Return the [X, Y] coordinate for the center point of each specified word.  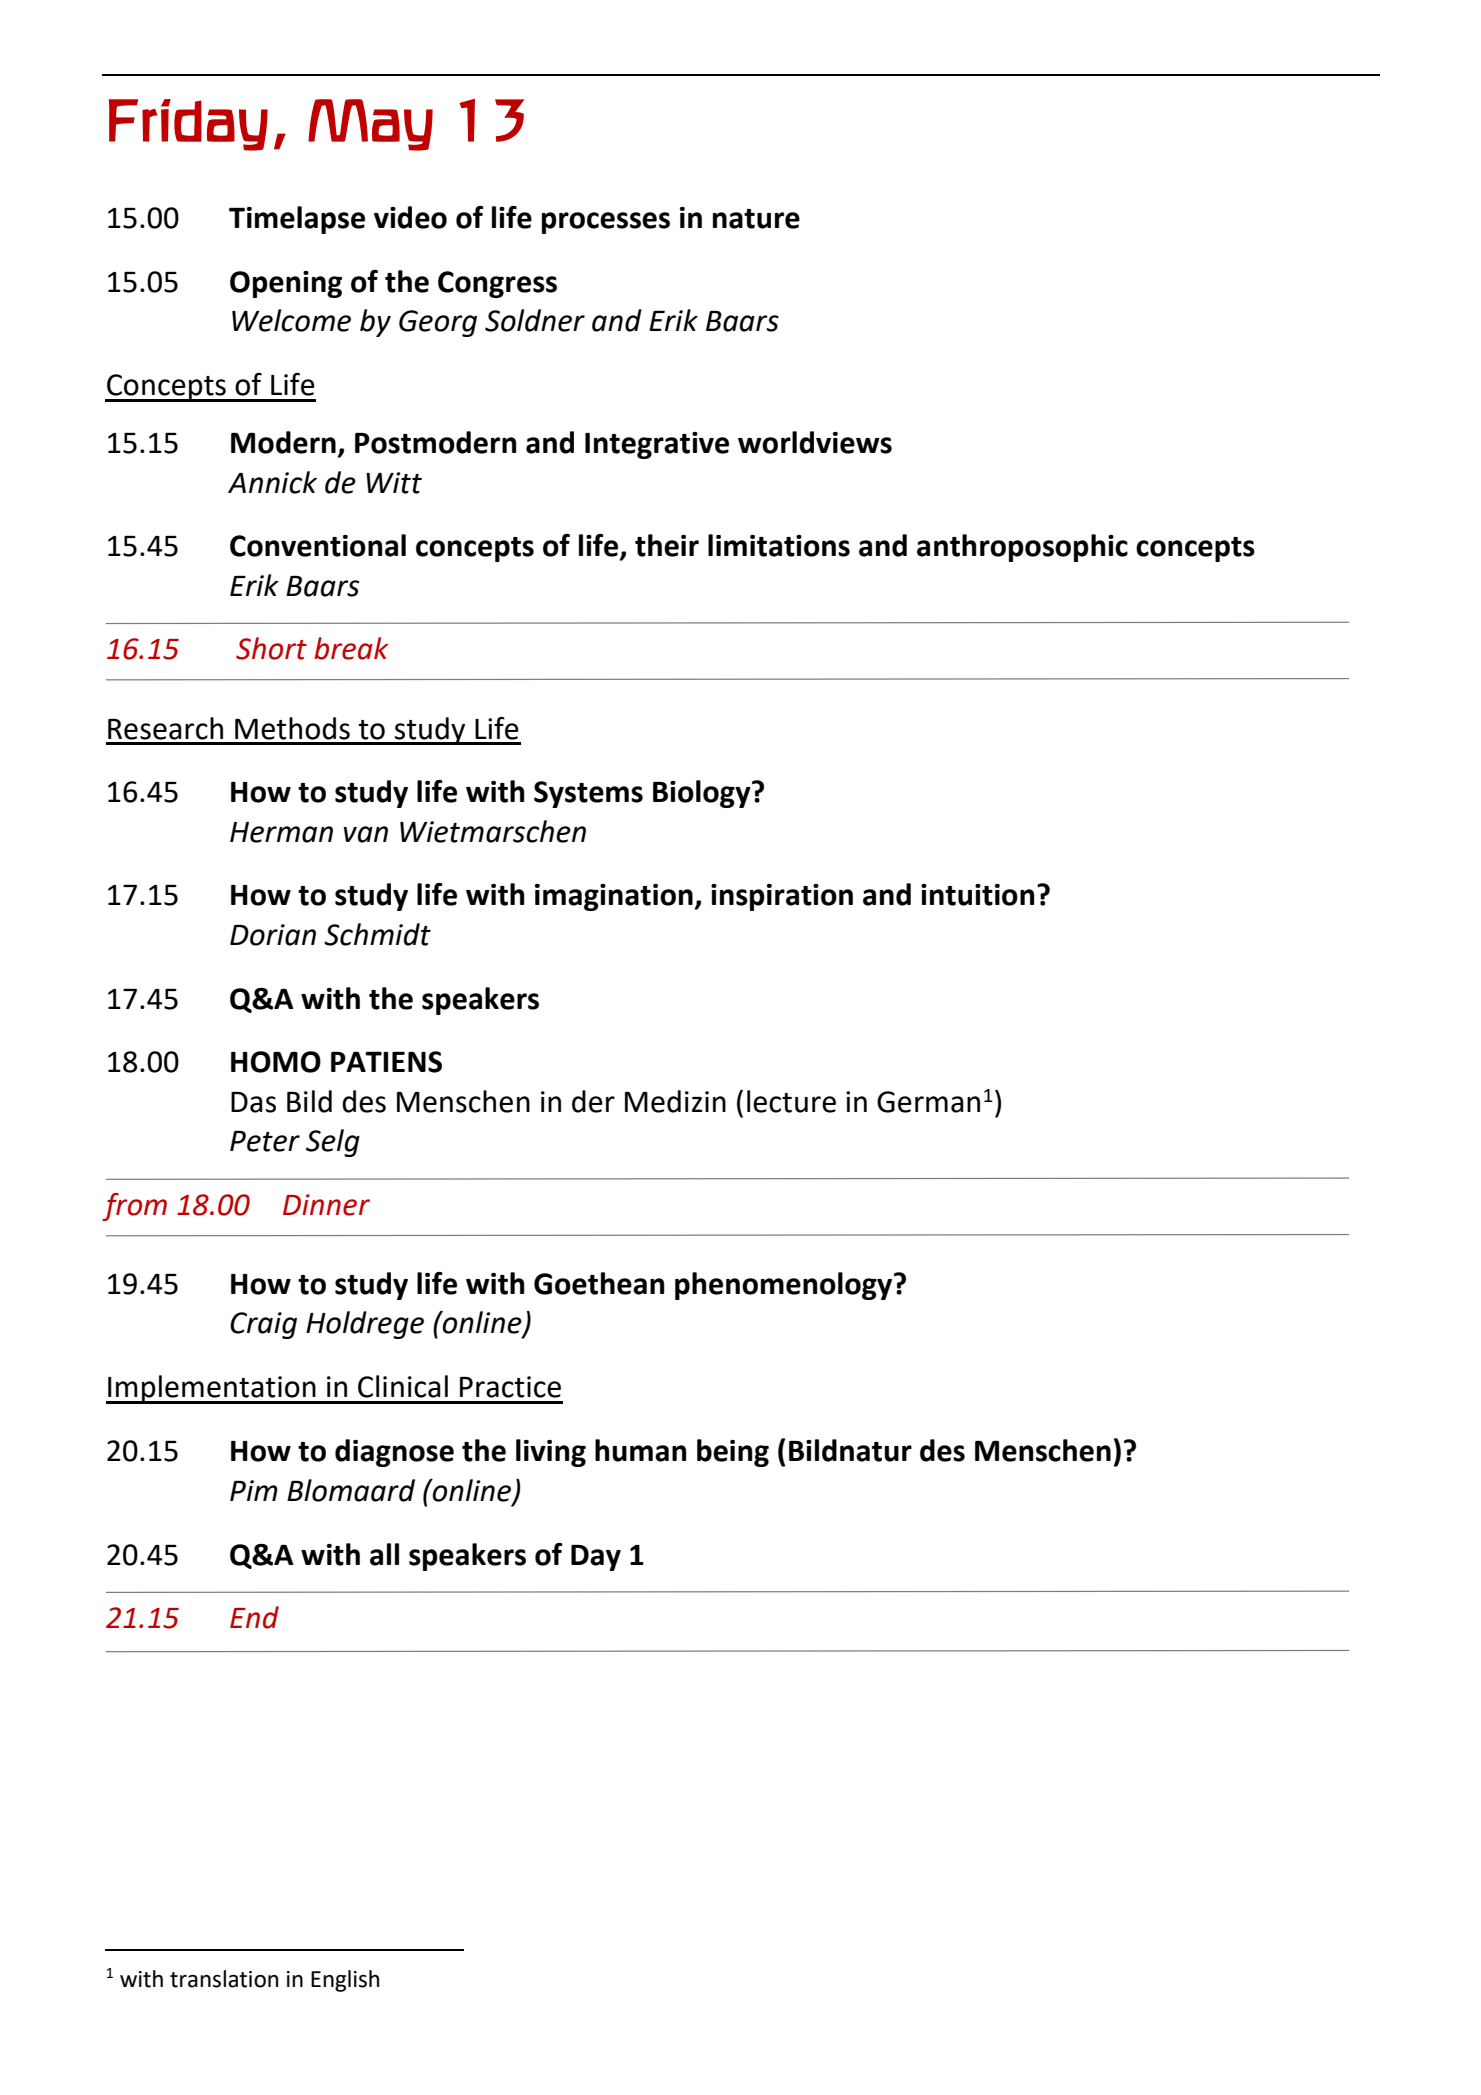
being [733, 1453]
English [345, 1981]
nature [756, 219]
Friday [188, 125]
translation [224, 1979]
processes [606, 223]
